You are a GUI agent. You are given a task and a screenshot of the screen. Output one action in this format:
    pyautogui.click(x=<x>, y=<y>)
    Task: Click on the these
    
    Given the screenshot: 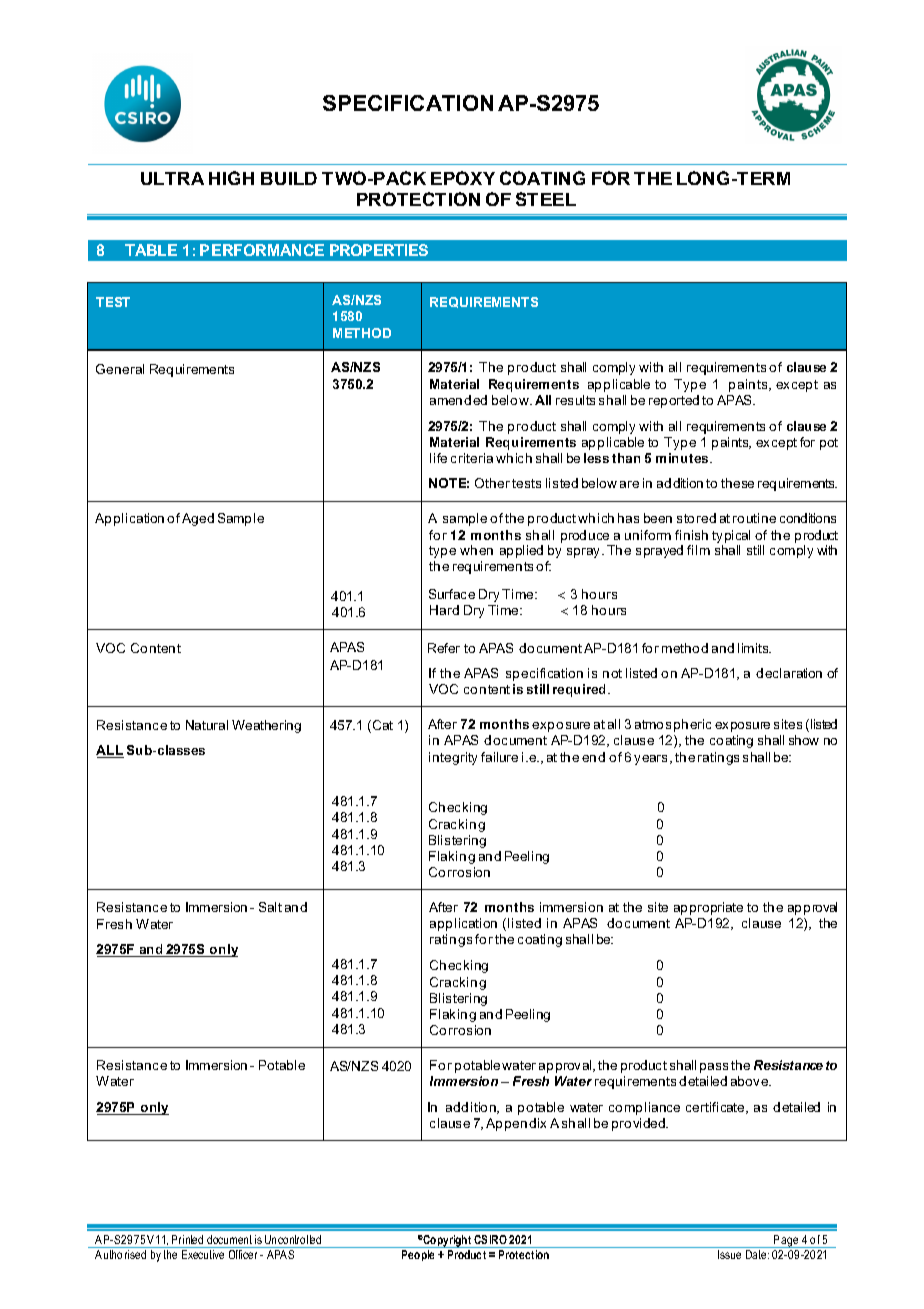 What is the action you would take?
    pyautogui.click(x=737, y=483)
